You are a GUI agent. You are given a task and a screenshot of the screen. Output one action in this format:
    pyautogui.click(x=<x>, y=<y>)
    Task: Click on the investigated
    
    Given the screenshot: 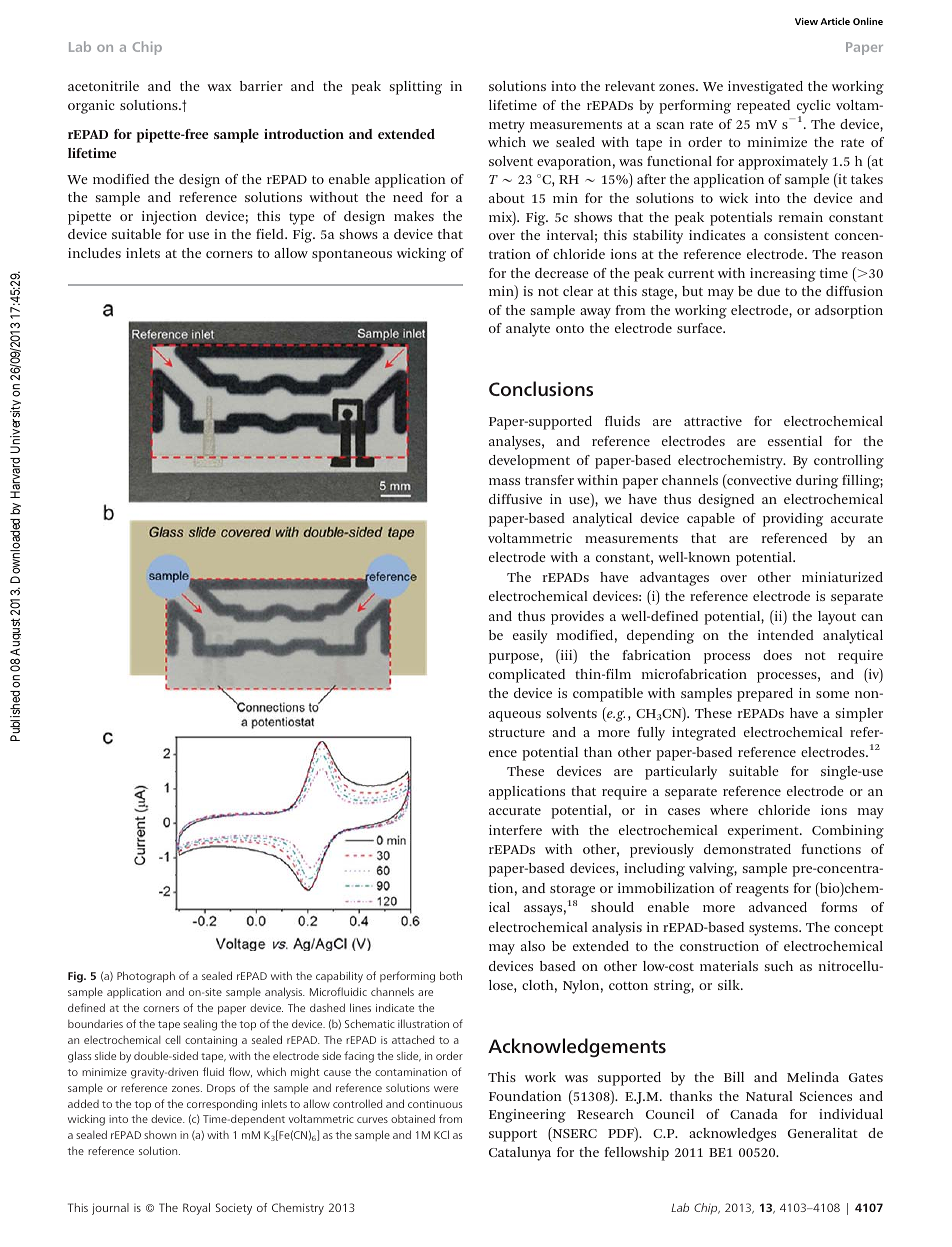 What is the action you would take?
    pyautogui.click(x=765, y=88)
